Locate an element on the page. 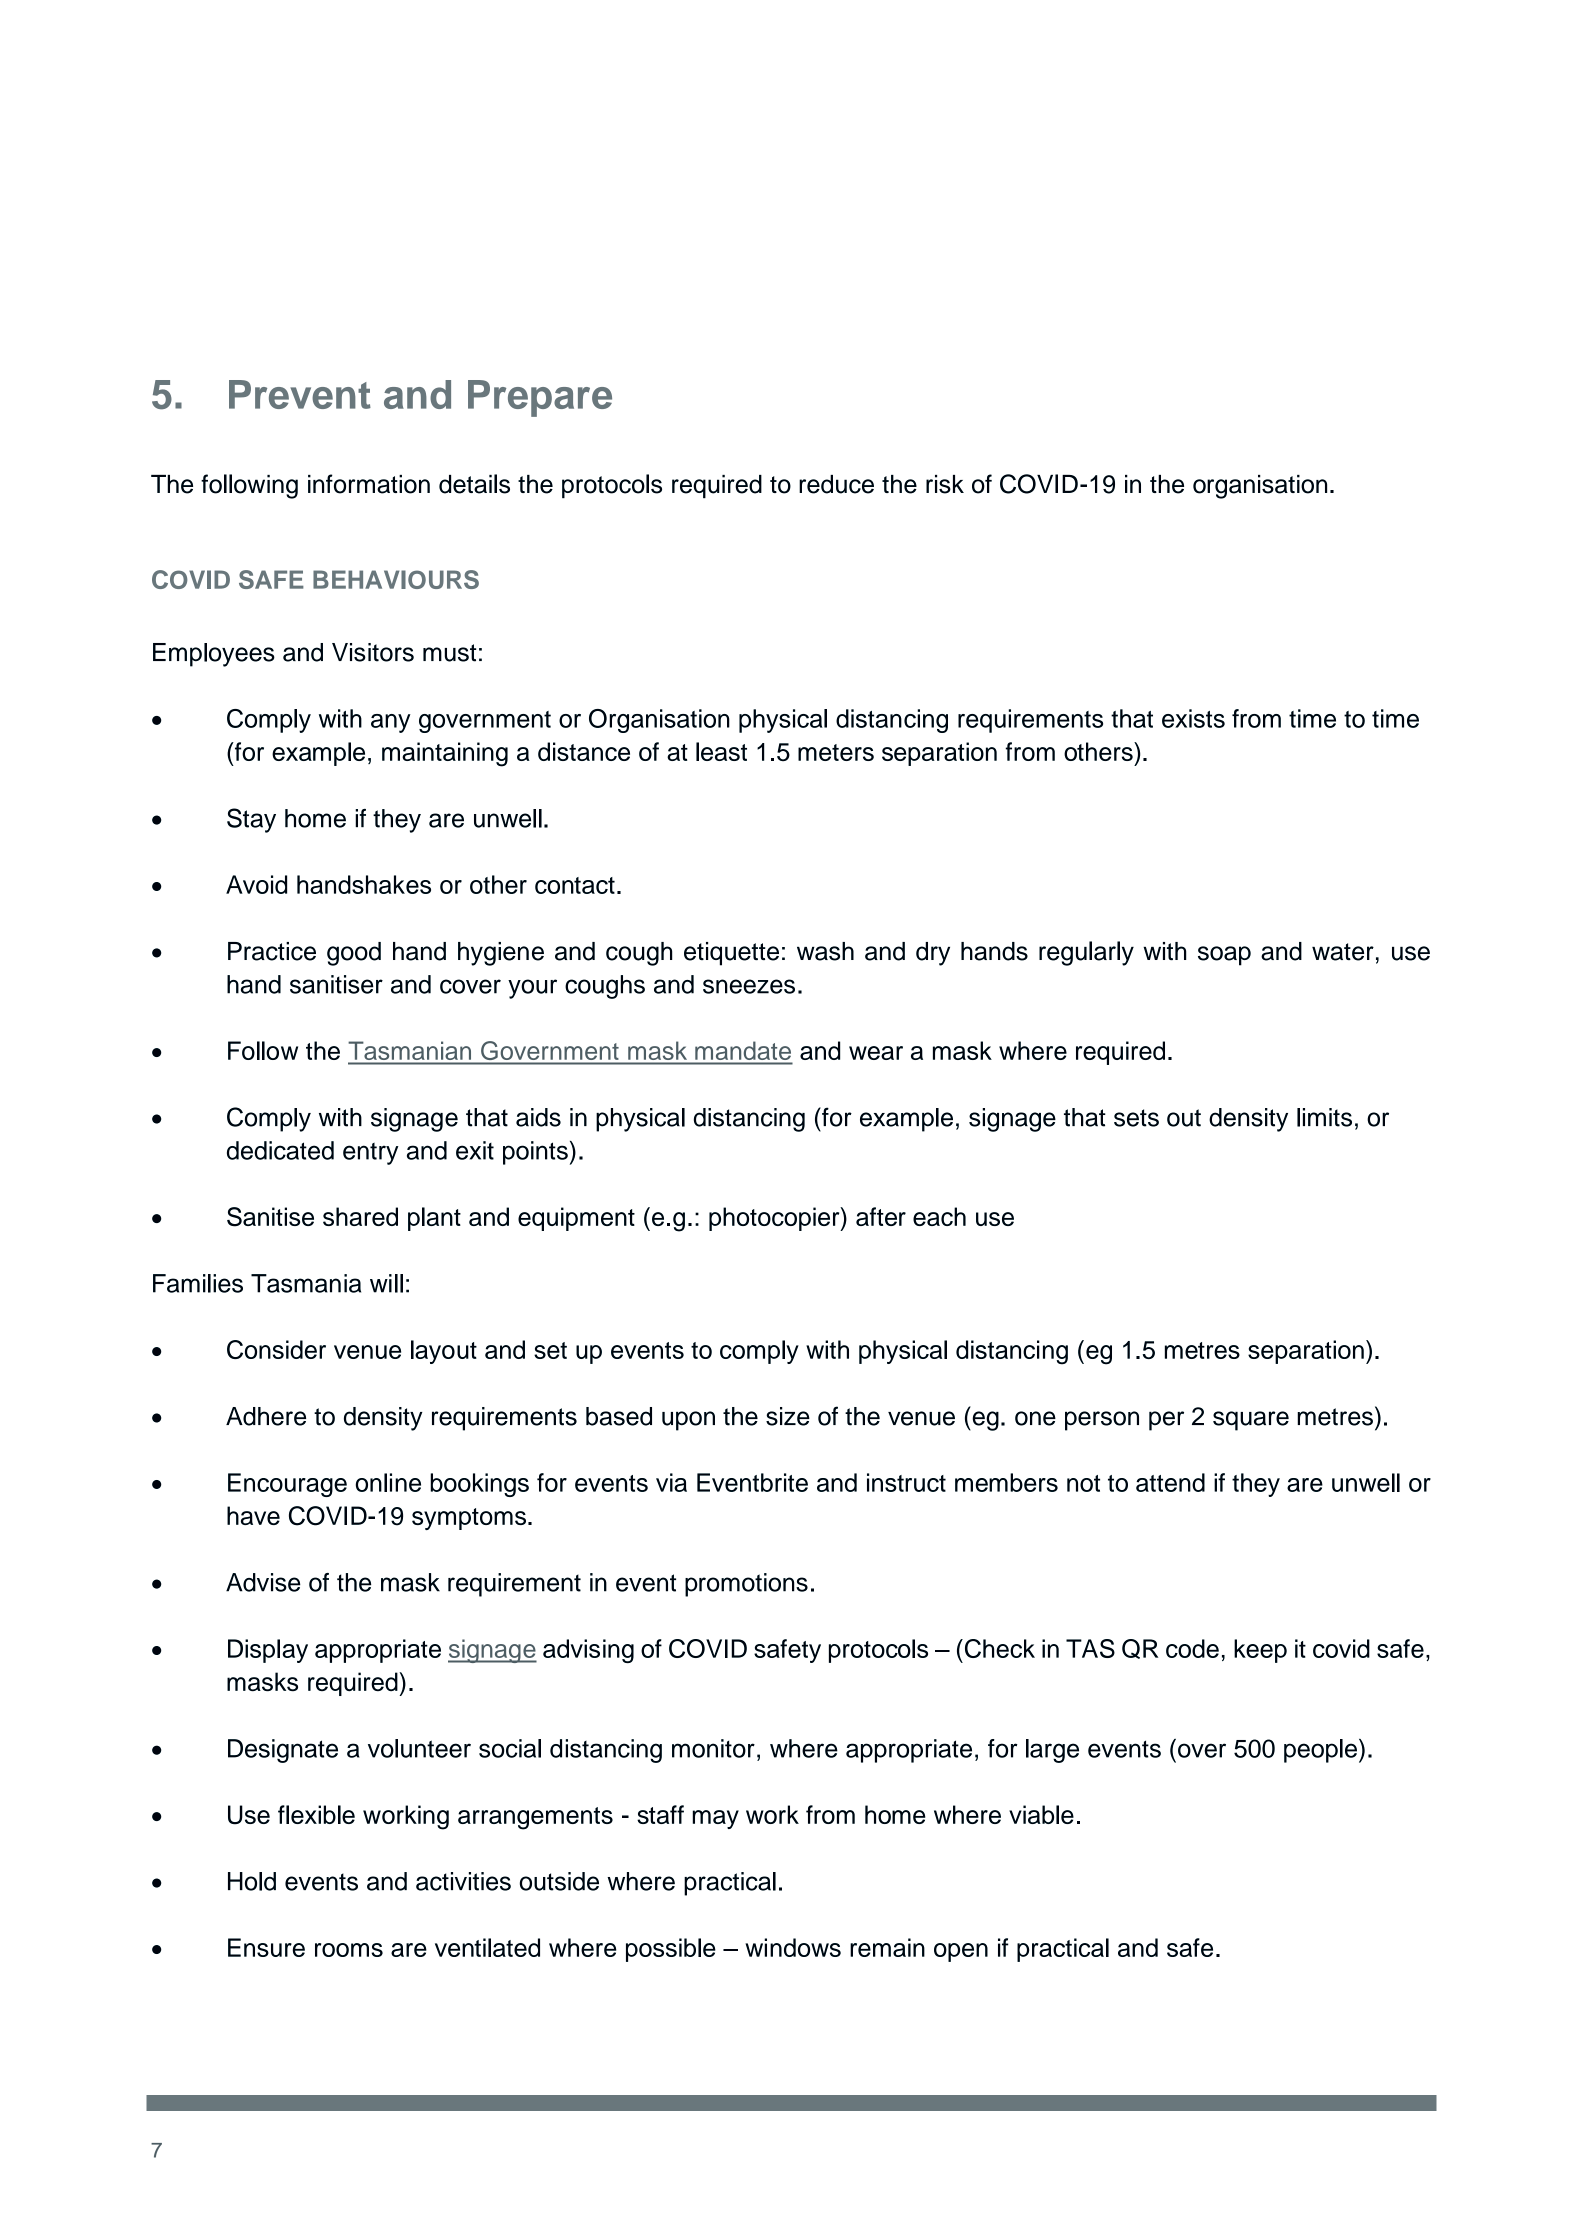 This page has height=2237, width=1582. viable is located at coordinates (1041, 1814).
